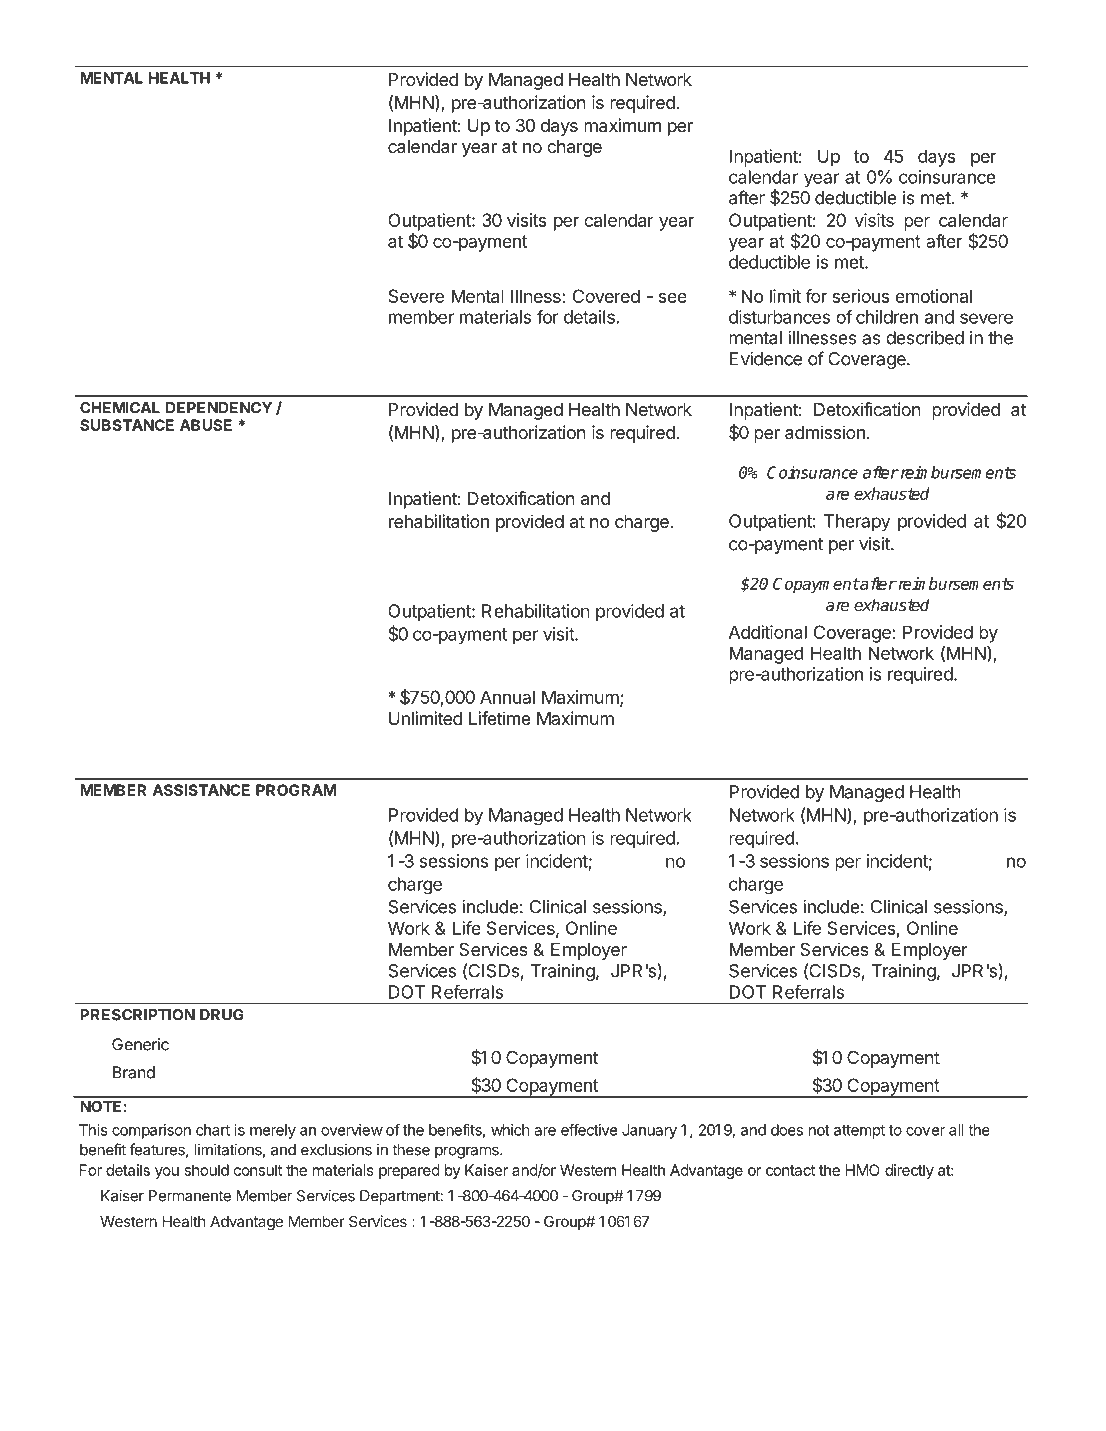  Describe the element at coordinates (510, 1130) in the image. I see `which` at that location.
